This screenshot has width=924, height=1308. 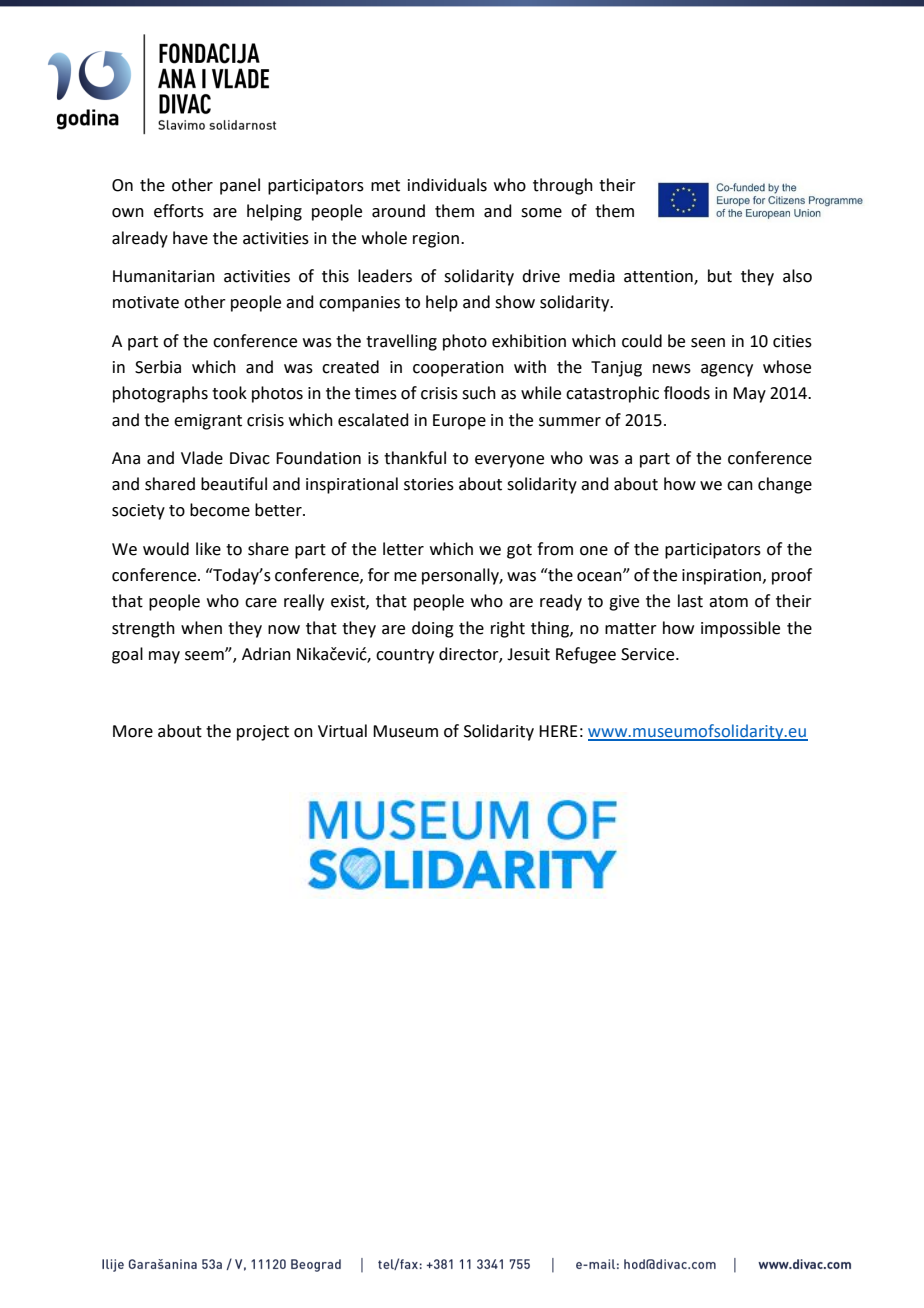 I want to click on beautiful, so click(x=234, y=484).
